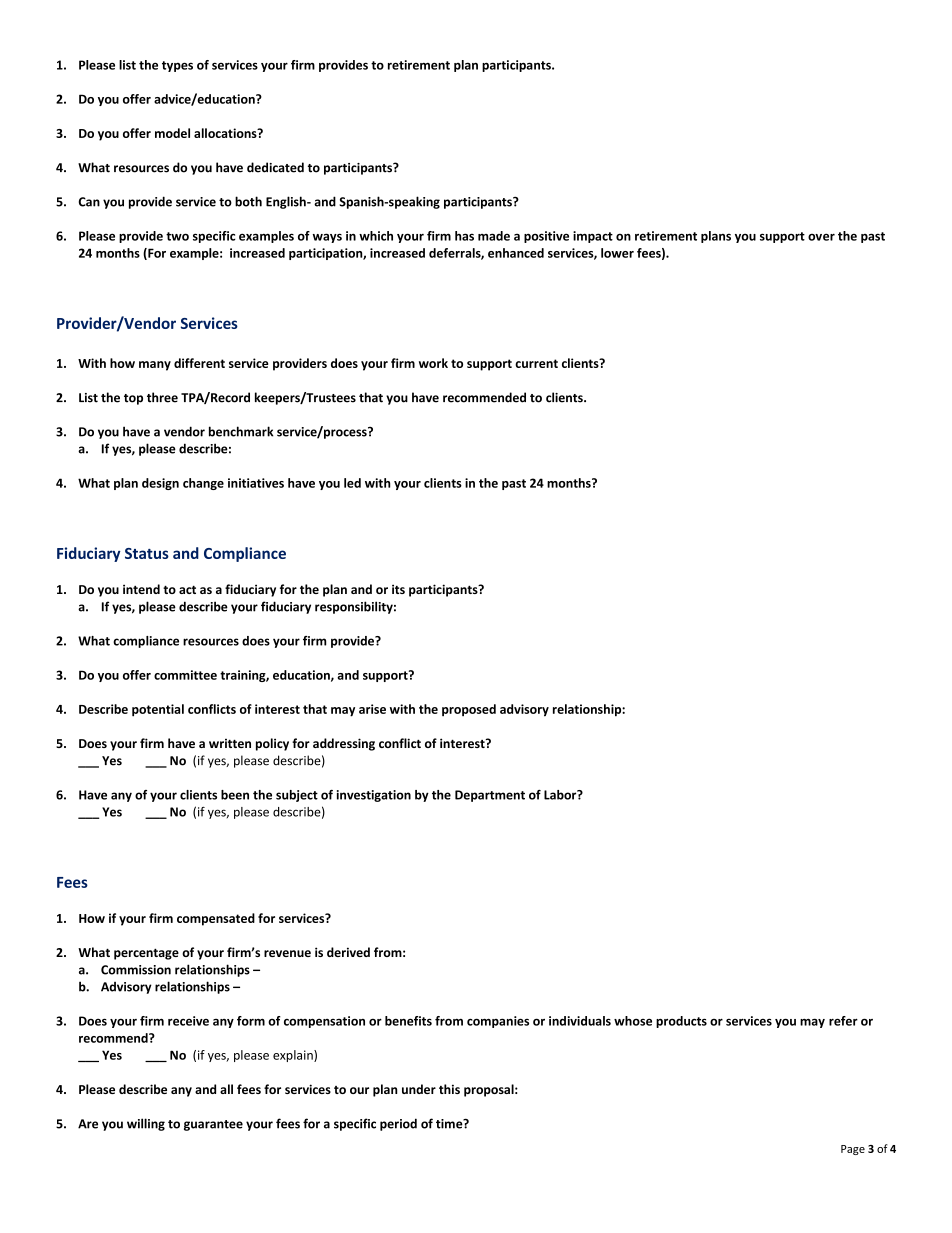 The image size is (952, 1233). Describe the element at coordinates (449, 1089) in the screenshot. I see `this` at that location.
